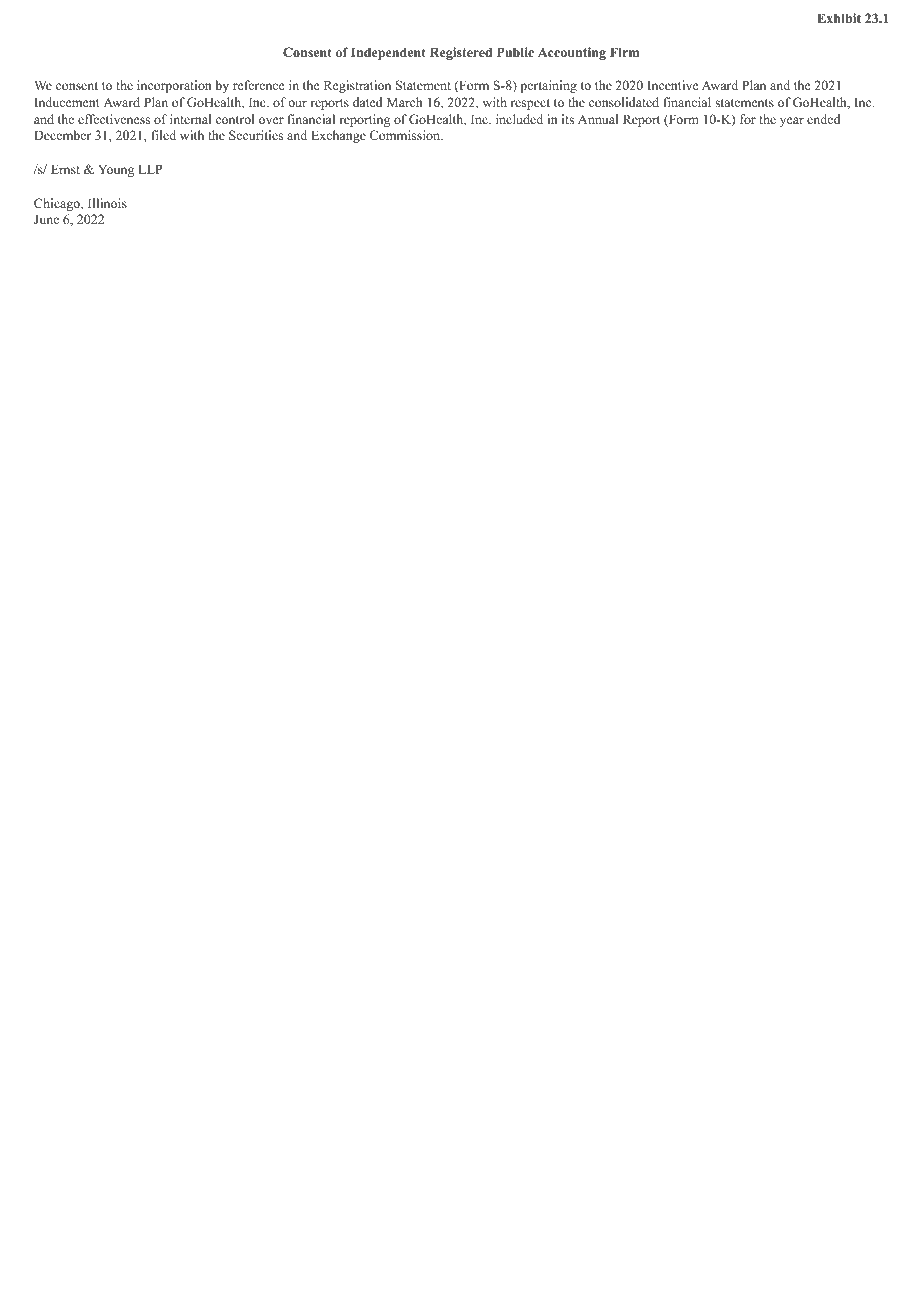  I want to click on Independent, so click(388, 53).
